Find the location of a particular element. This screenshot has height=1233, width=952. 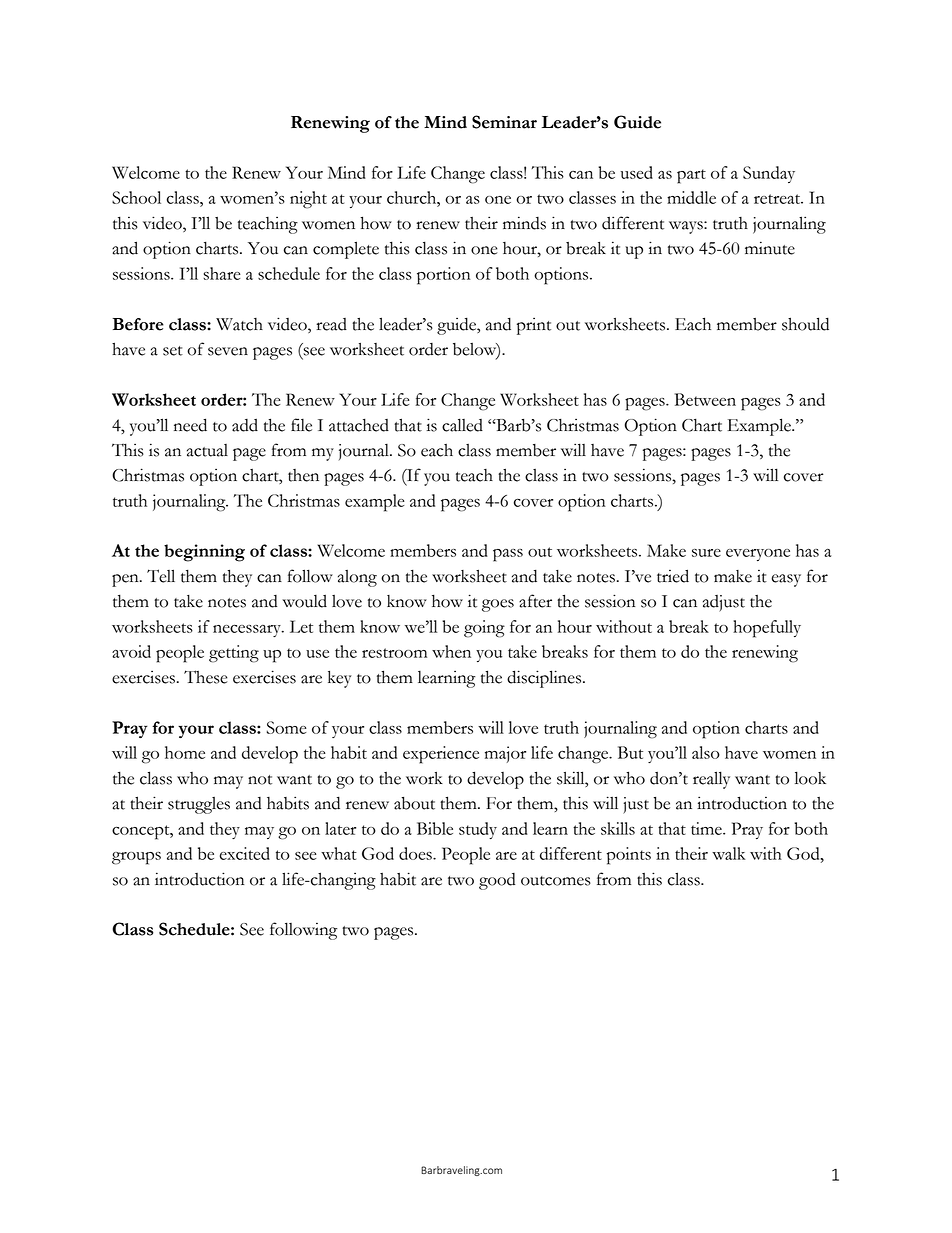

excited is located at coordinates (245, 853).
